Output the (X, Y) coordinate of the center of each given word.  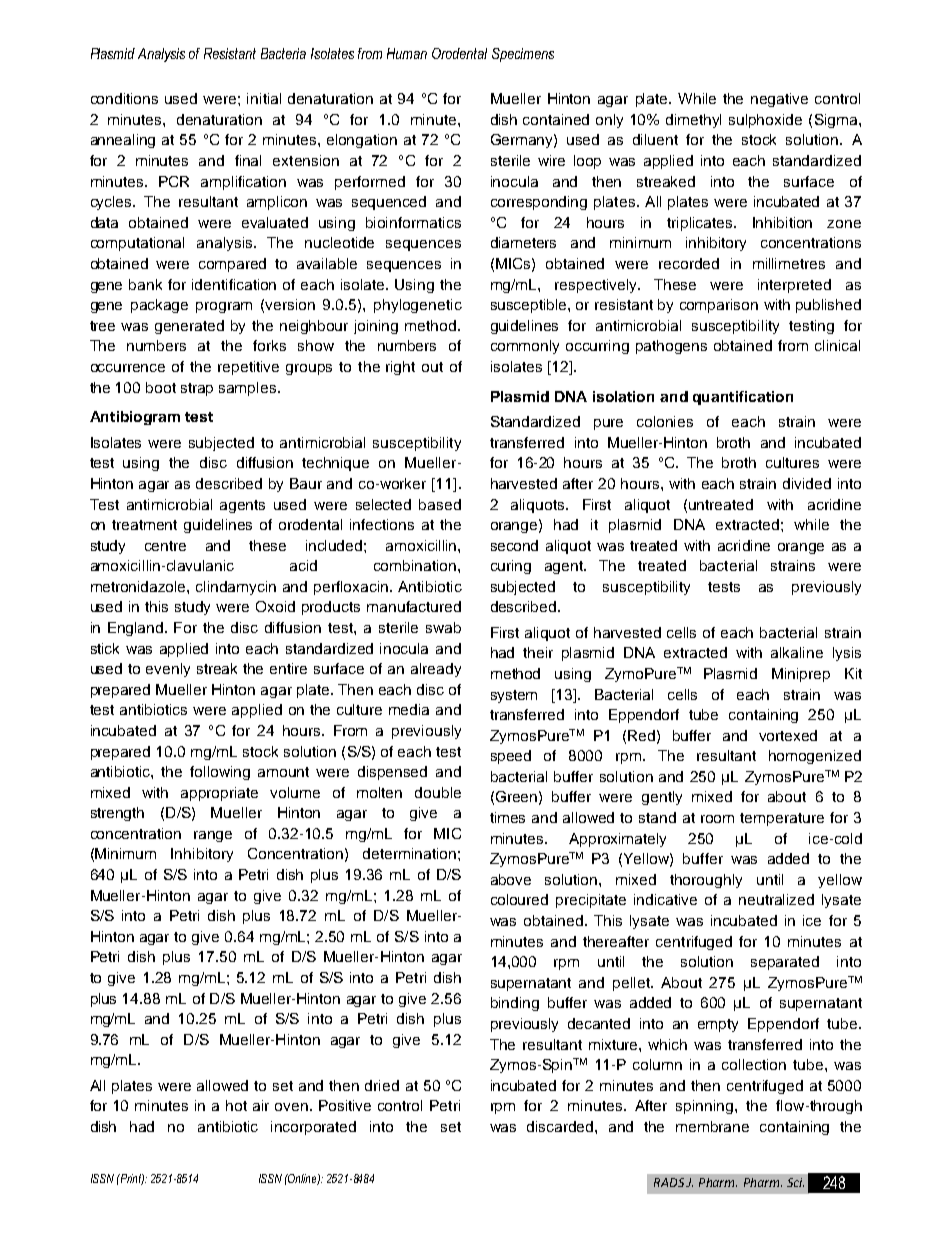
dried (382, 1085)
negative (779, 100)
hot (236, 1105)
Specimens (523, 55)
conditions (124, 98)
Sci (795, 1182)
